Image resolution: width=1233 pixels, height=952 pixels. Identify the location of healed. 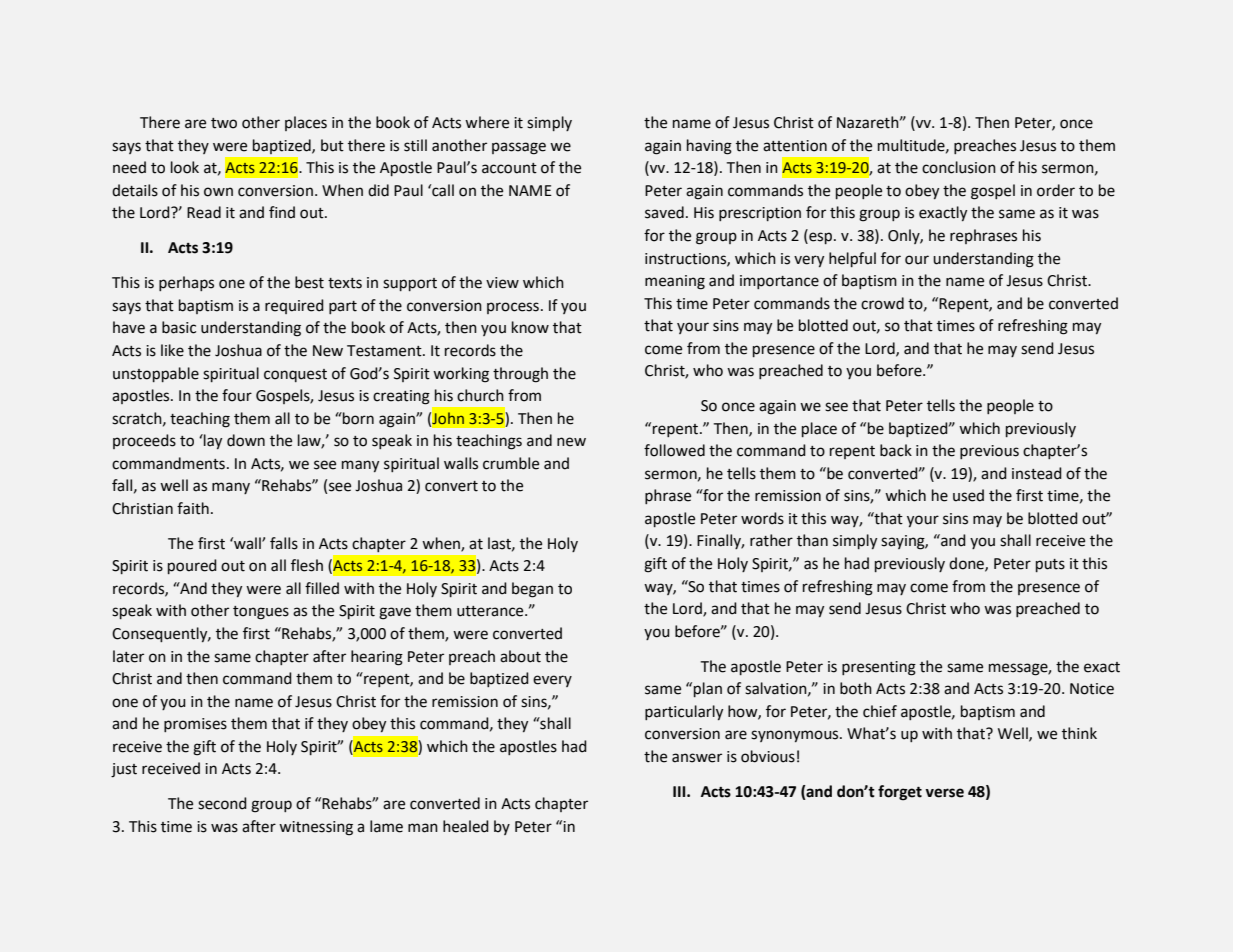
(466, 826).
